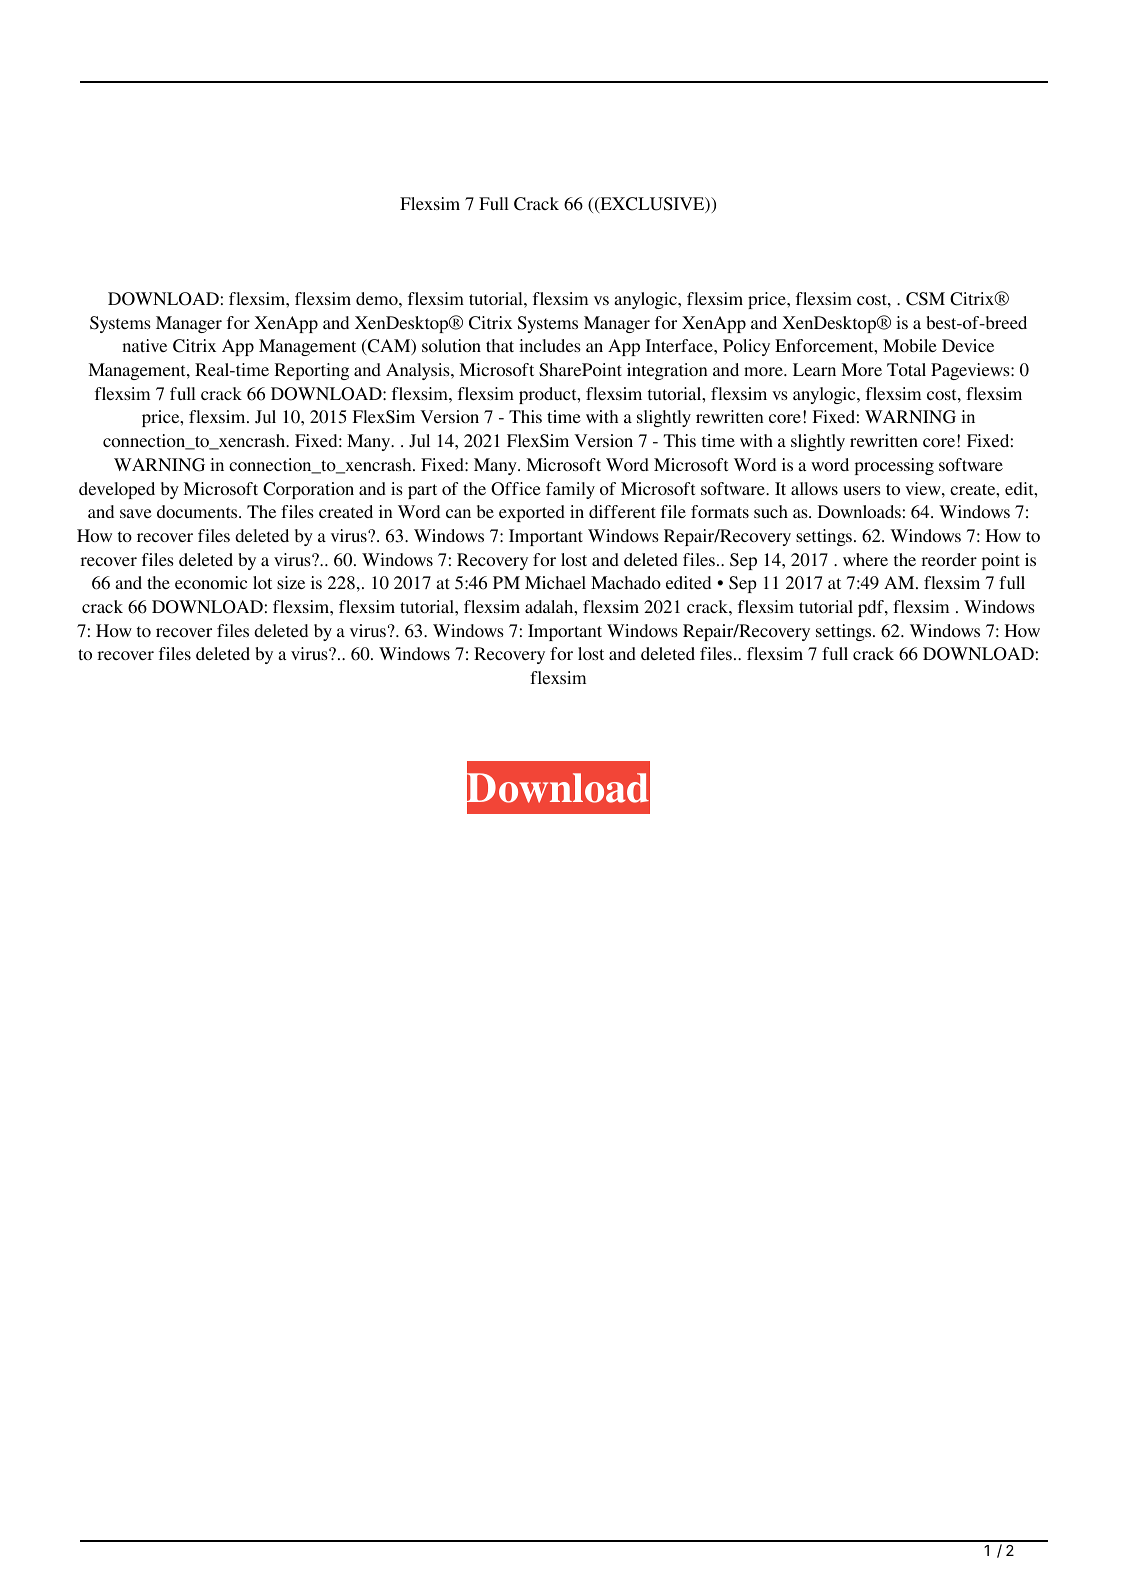 The height and width of the screenshot is (1595, 1128). What do you see at coordinates (550, 345) in the screenshot?
I see `includes` at bounding box center [550, 345].
